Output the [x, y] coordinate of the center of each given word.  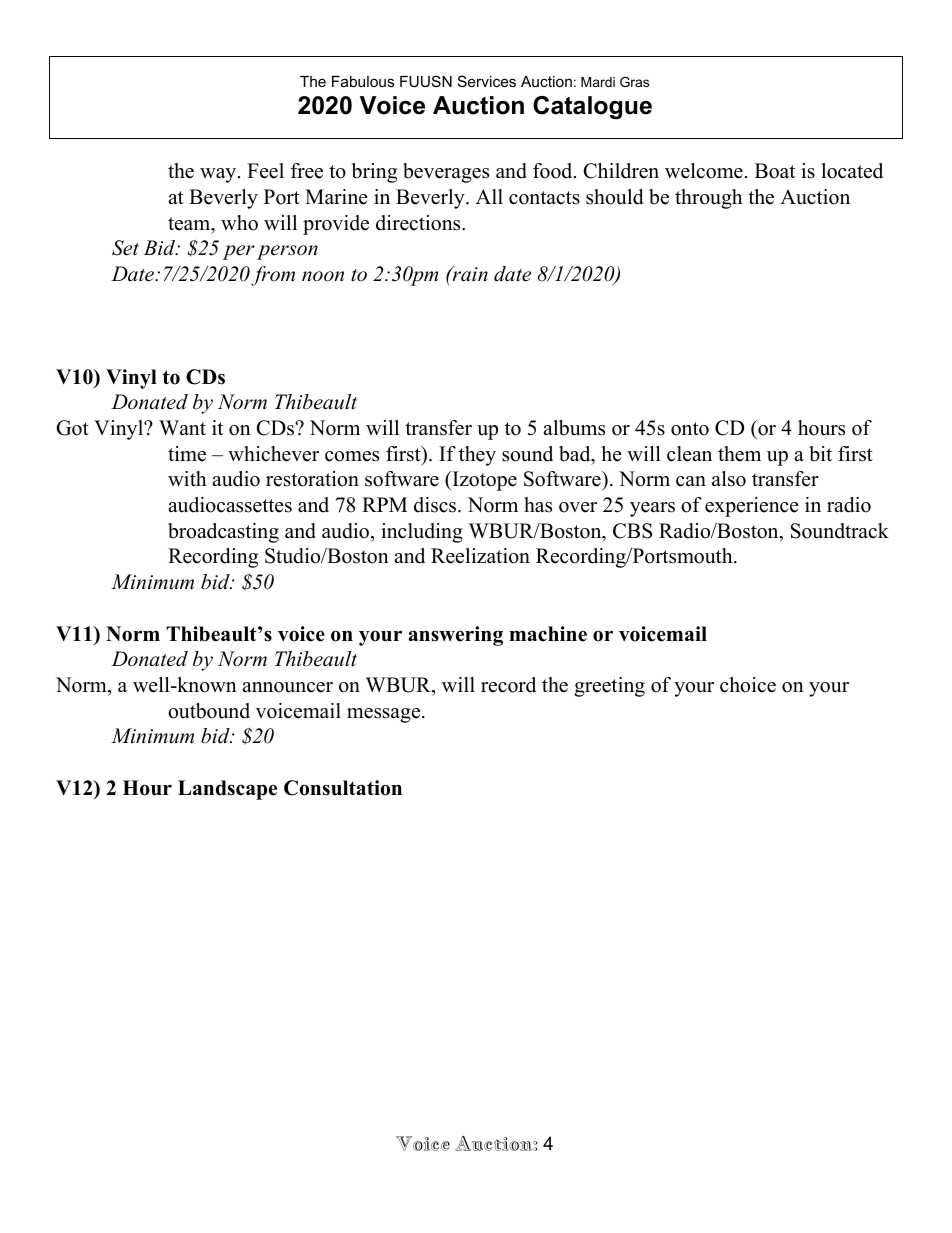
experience [752, 507]
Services [487, 81]
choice [748, 685]
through [709, 199]
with [187, 478]
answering [455, 636]
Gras [634, 82]
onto [690, 429]
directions [419, 223]
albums [574, 428]
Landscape [227, 790]
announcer [287, 687]
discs [436, 505]
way [219, 175]
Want [182, 427]
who [239, 223]
